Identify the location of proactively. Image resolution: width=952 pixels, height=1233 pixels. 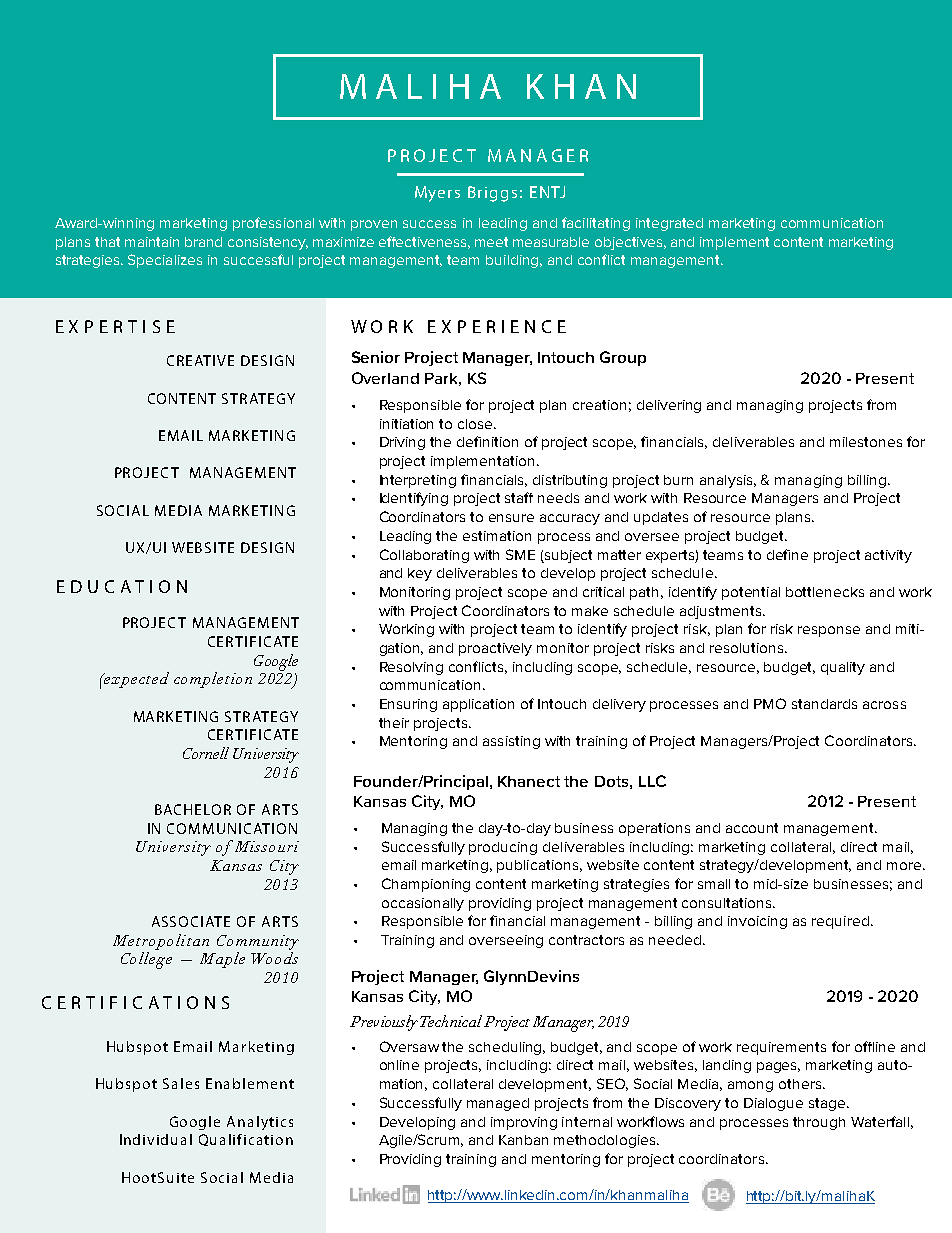
(495, 649).
